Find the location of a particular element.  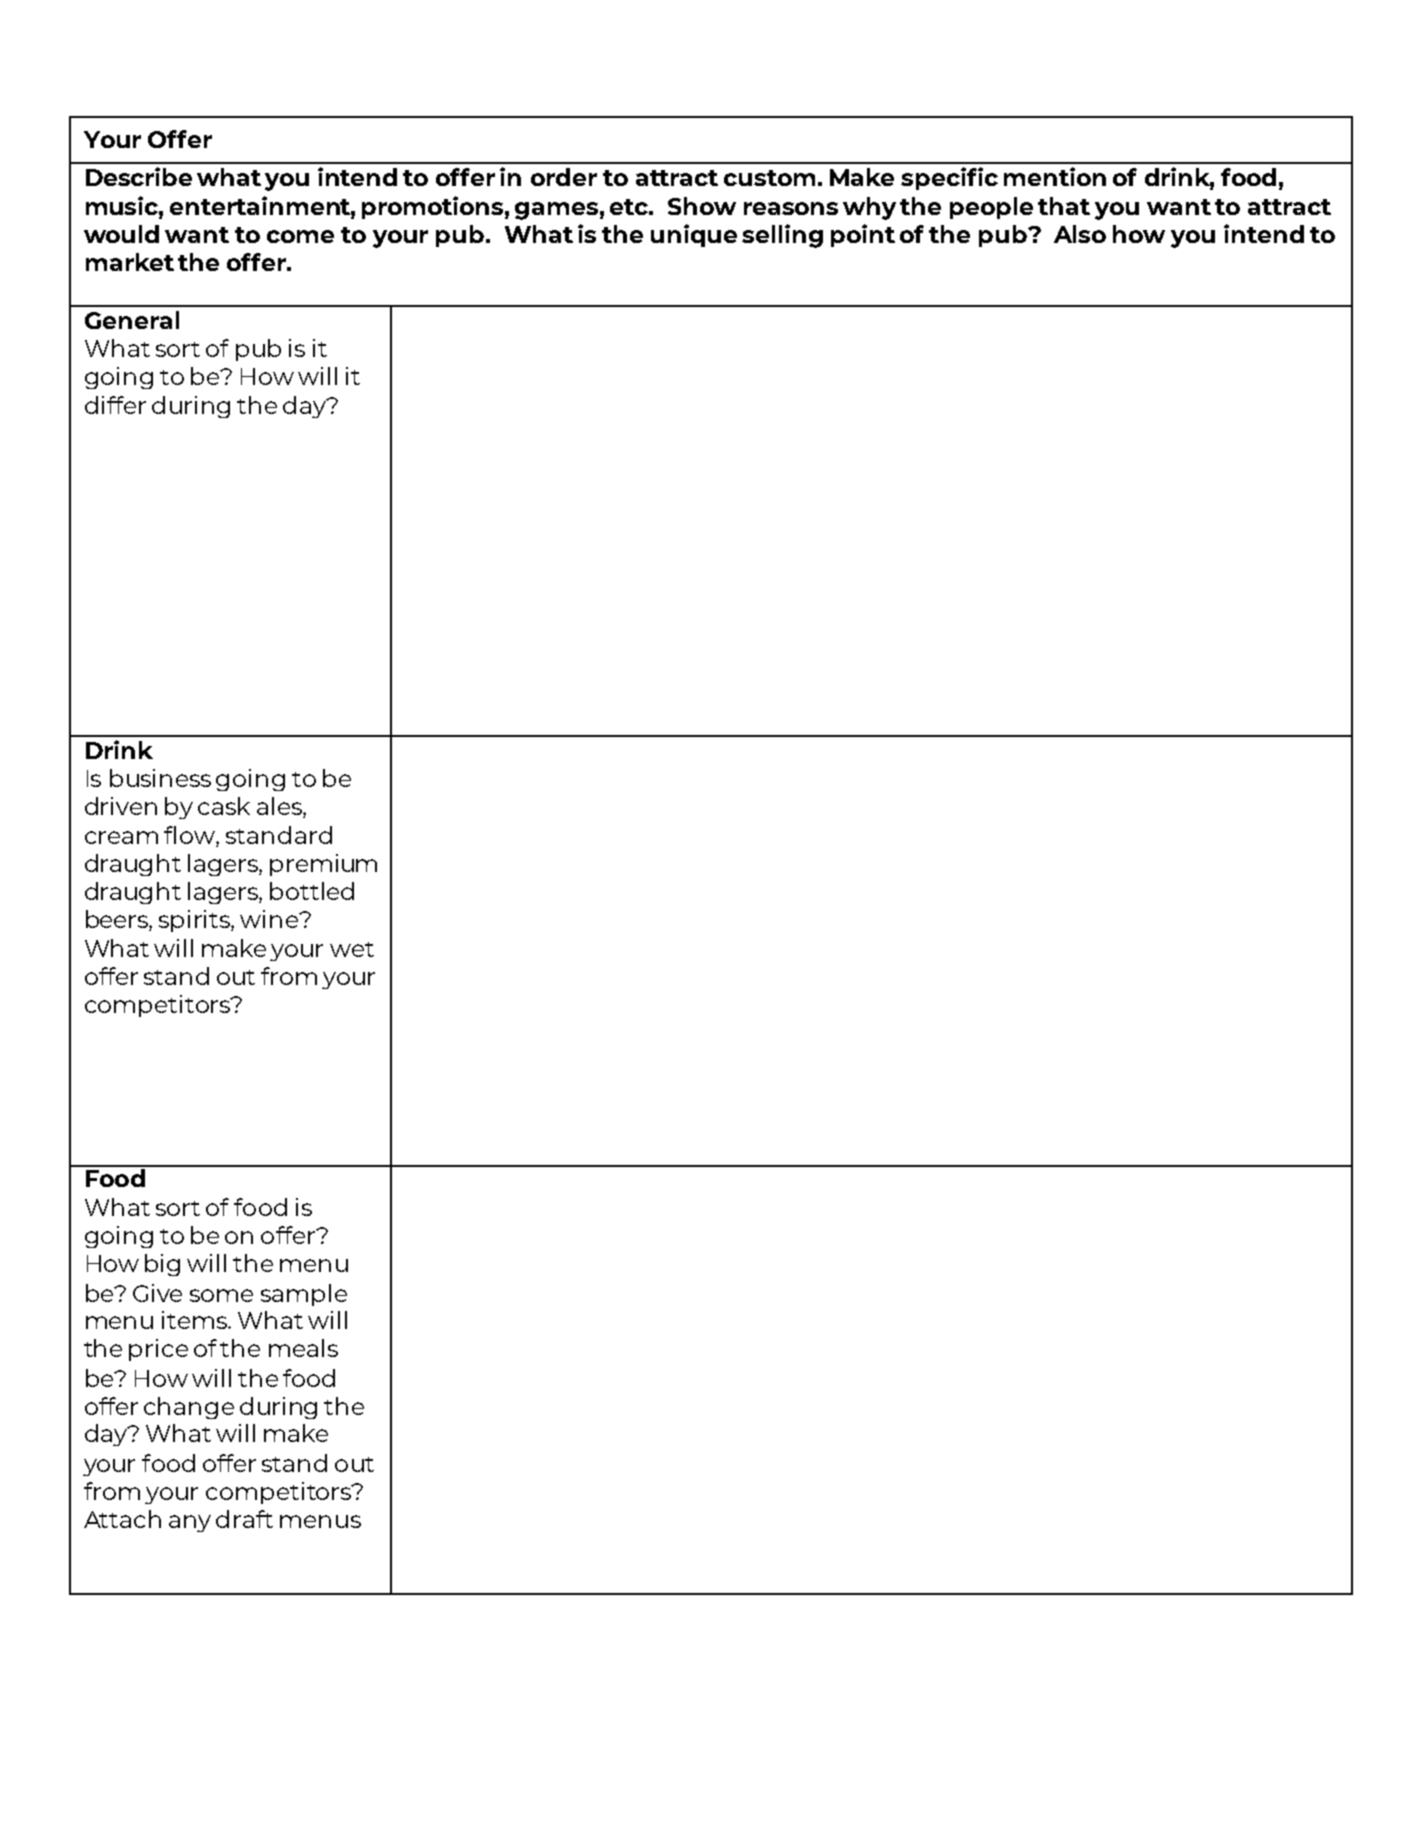

sample is located at coordinates (304, 1295).
